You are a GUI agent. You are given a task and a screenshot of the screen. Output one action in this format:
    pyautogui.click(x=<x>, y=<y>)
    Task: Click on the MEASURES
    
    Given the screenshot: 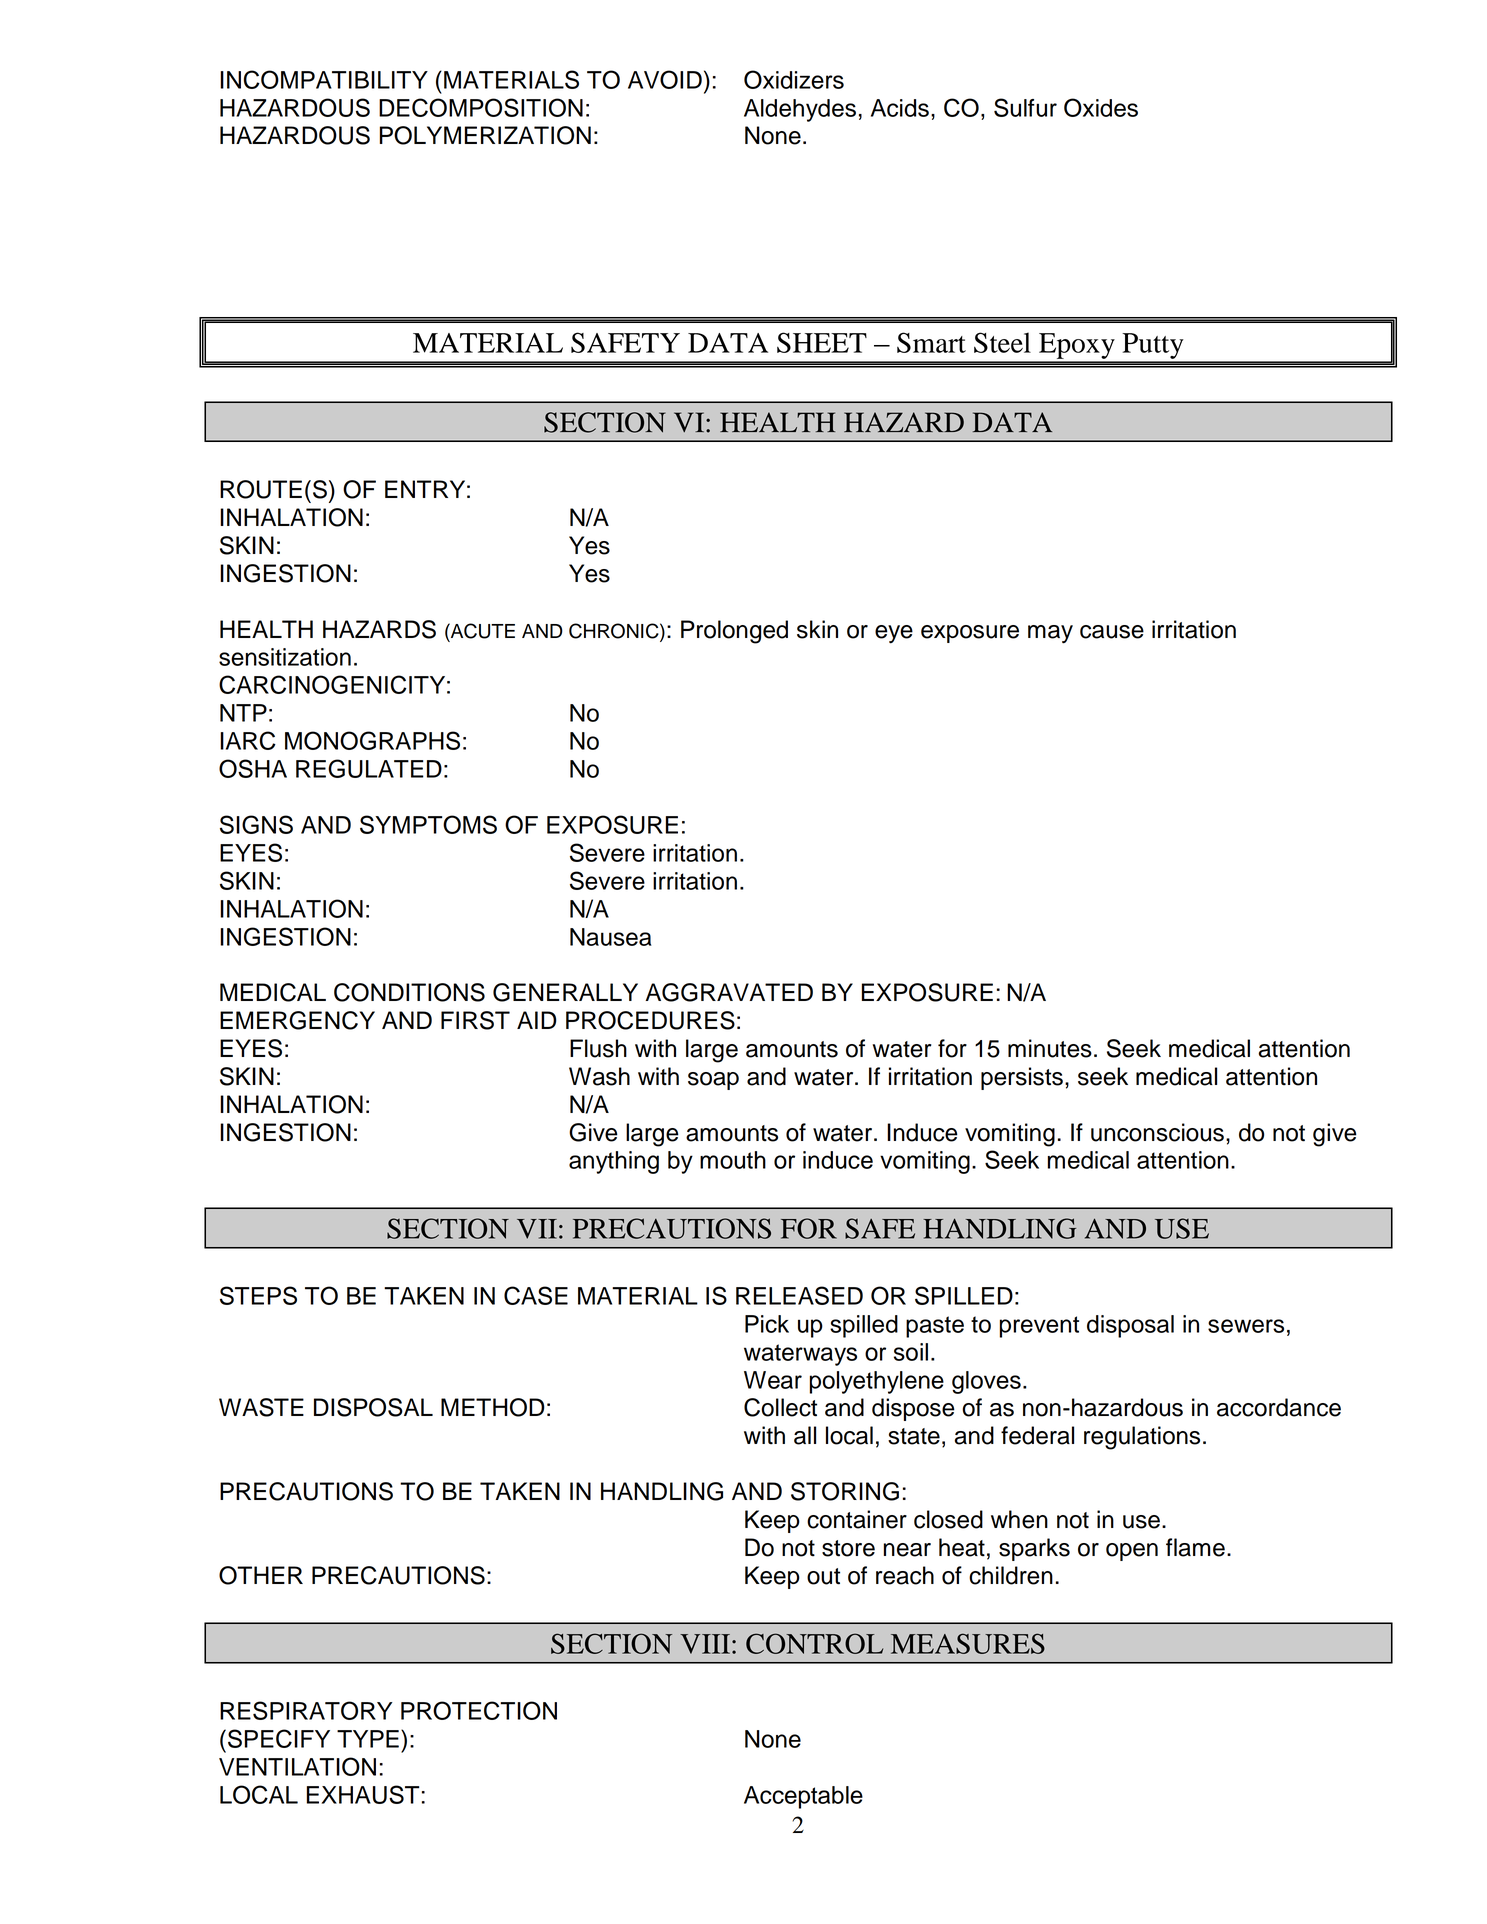 What is the action you would take?
    pyautogui.click(x=968, y=1643)
